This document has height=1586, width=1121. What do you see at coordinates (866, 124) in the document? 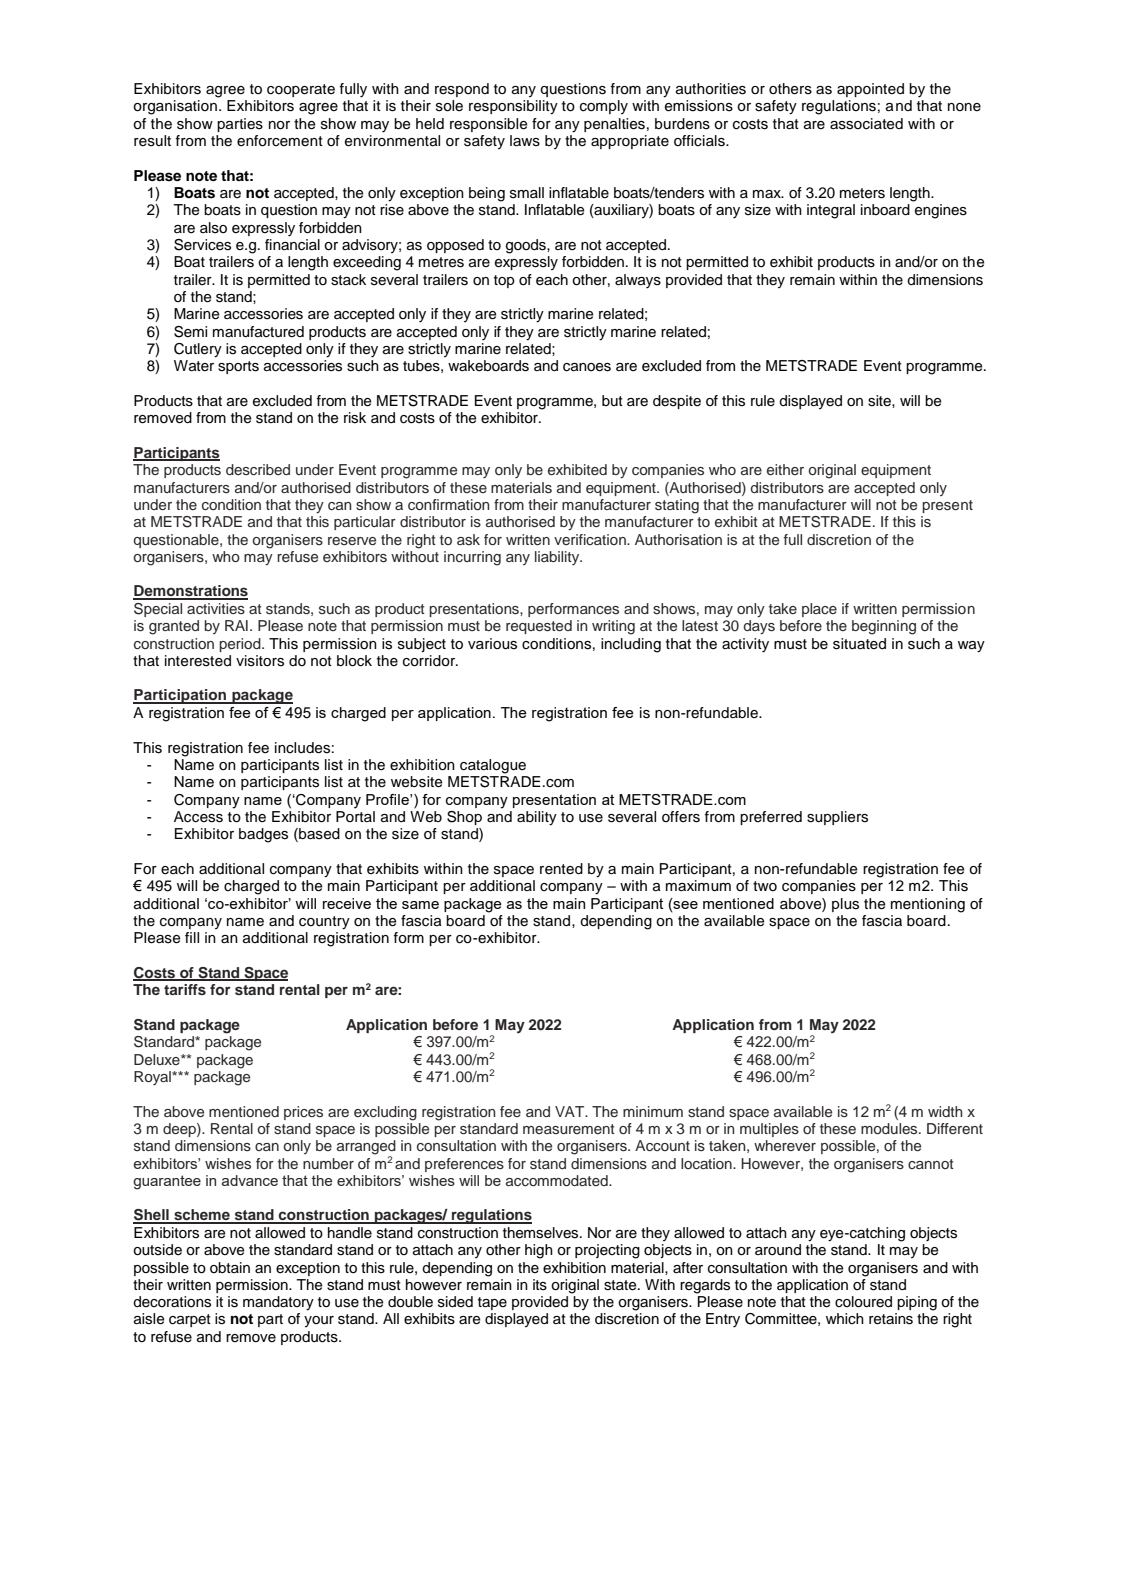
I see `associated` at bounding box center [866, 124].
